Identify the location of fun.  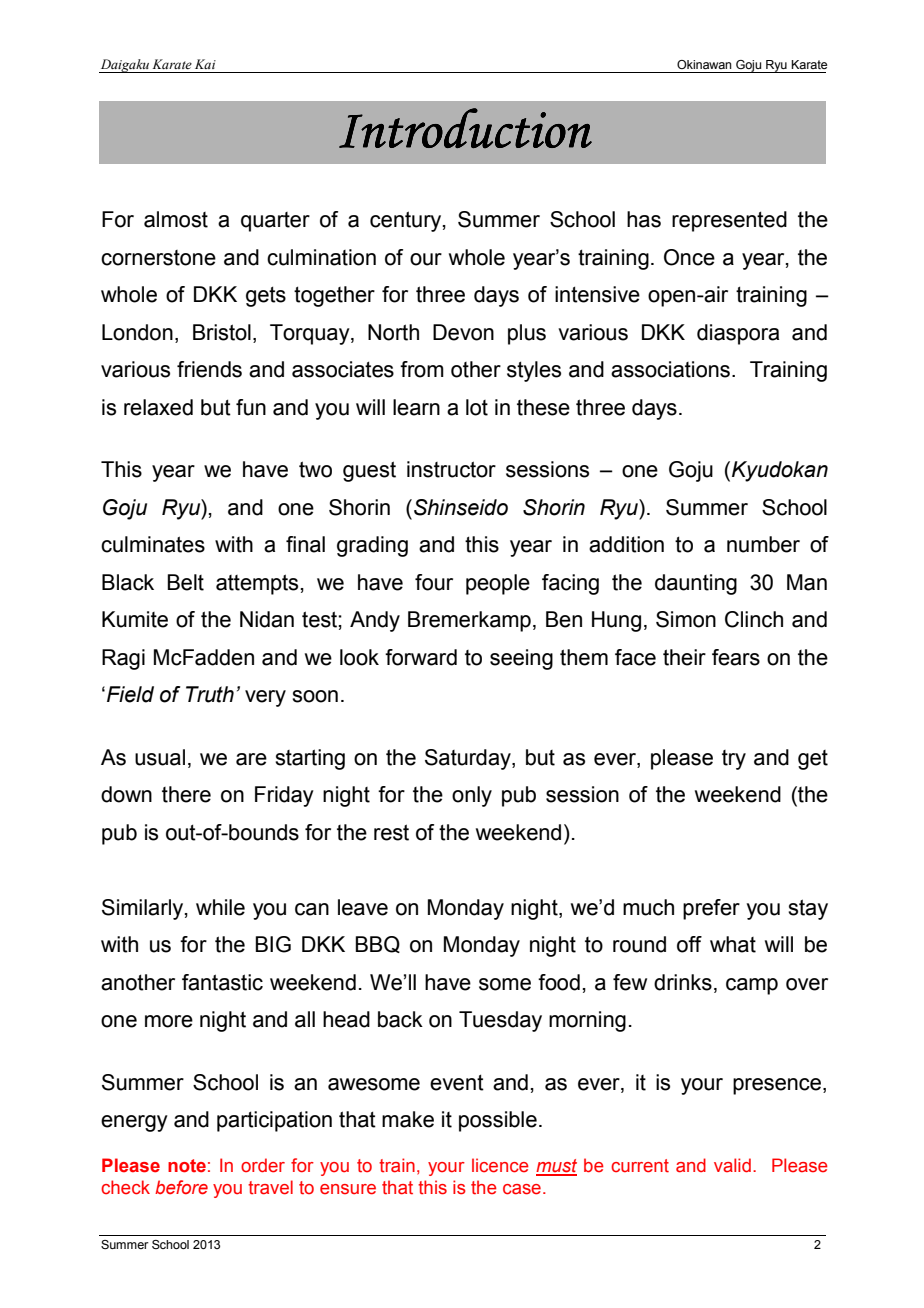
(251, 407).
